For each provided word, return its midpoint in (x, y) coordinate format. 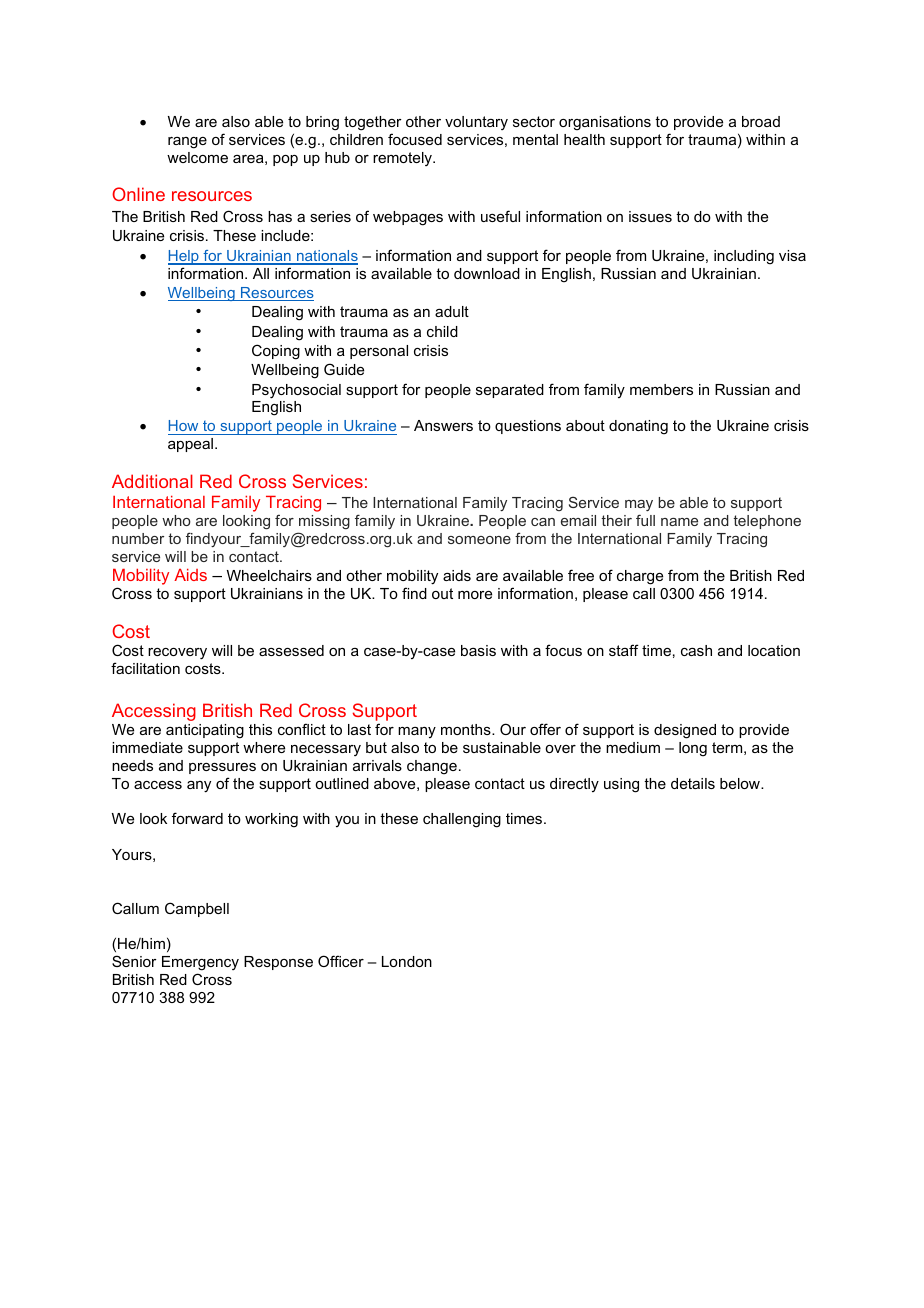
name (679, 522)
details (693, 783)
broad (761, 121)
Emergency (200, 965)
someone (479, 540)
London (407, 961)
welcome (197, 157)
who (176, 520)
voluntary (476, 123)
